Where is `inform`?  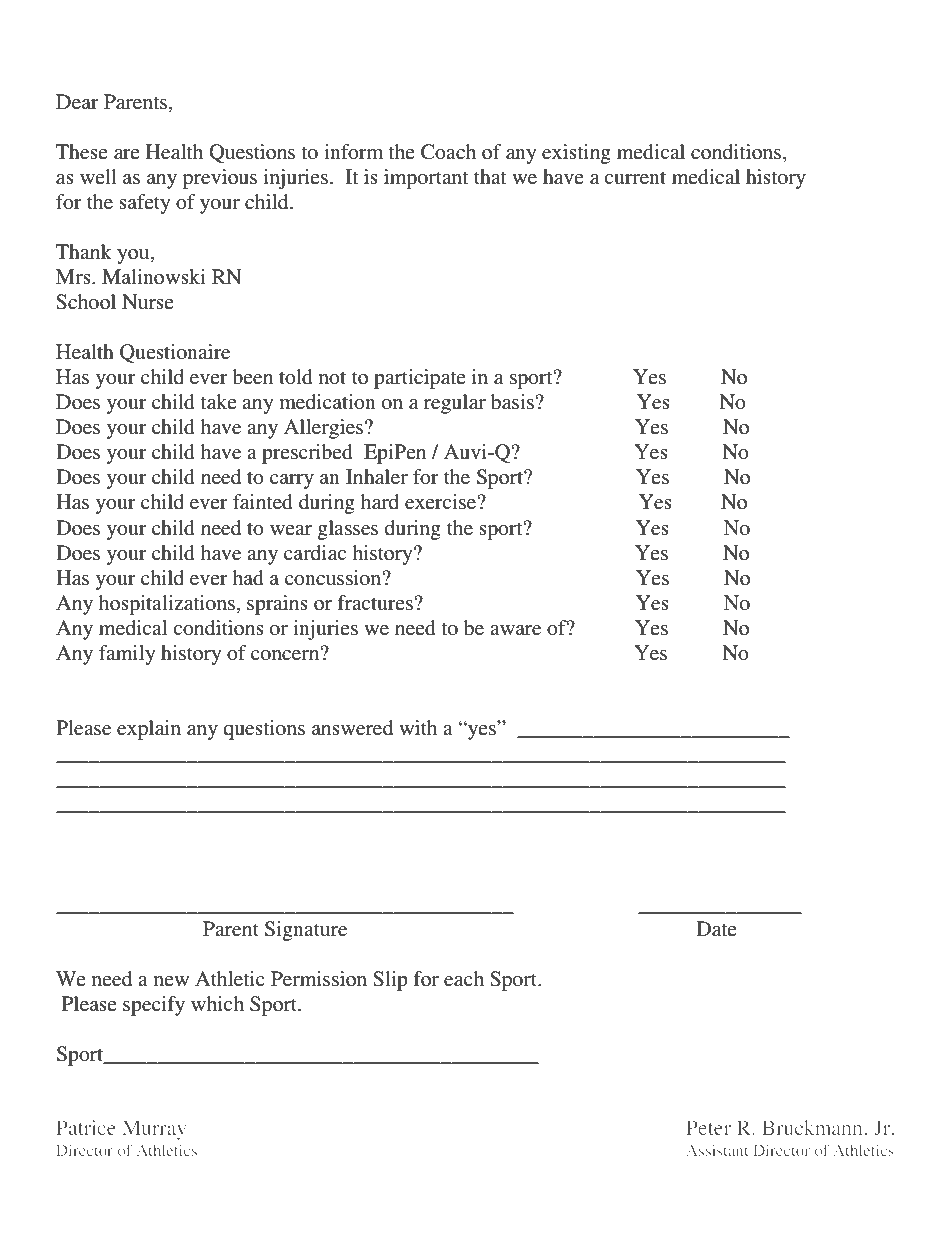
inform is located at coordinates (353, 151).
